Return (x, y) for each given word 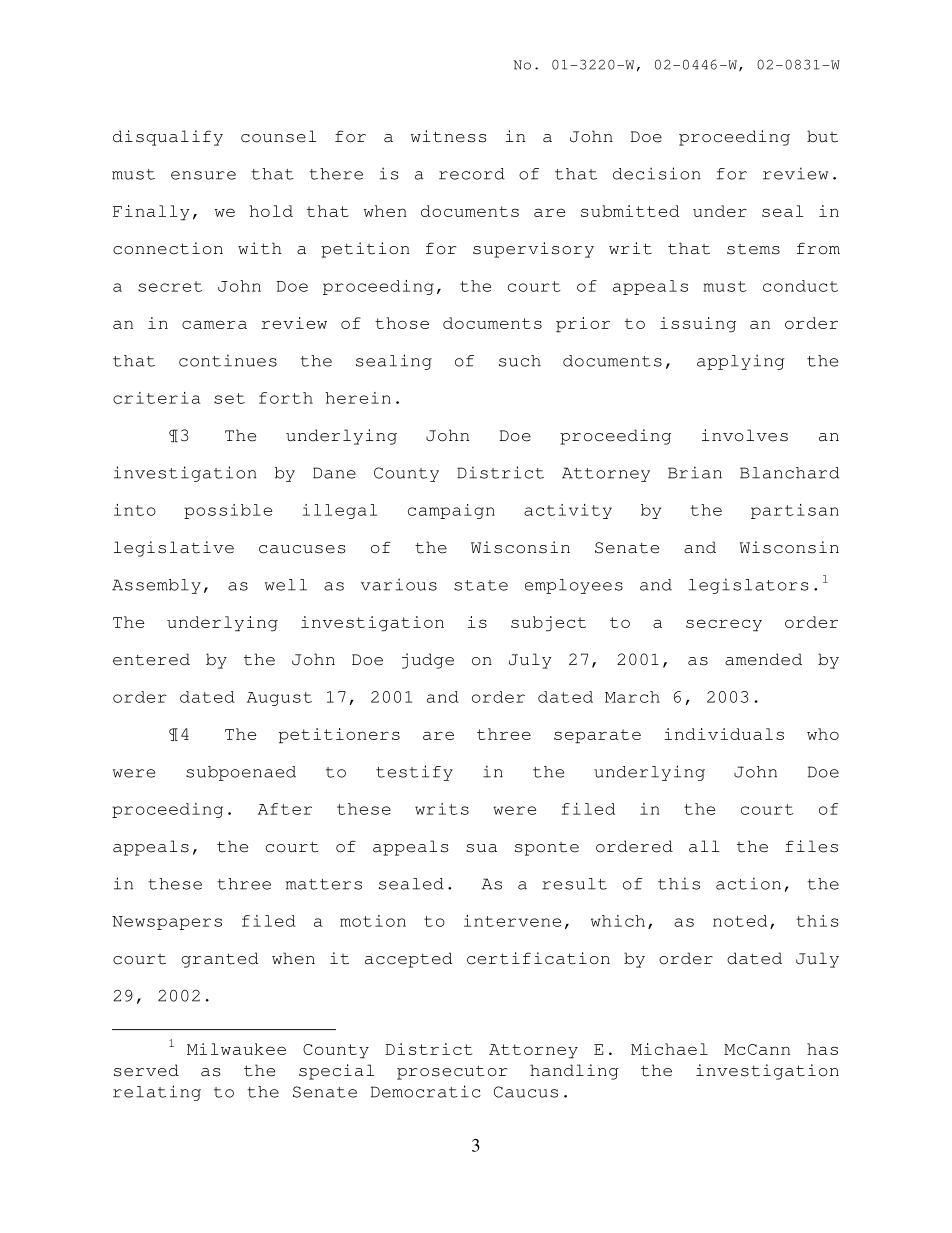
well (286, 585)
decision (657, 173)
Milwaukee (236, 1049)
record (472, 174)
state (481, 585)
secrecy (724, 625)
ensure (203, 175)
